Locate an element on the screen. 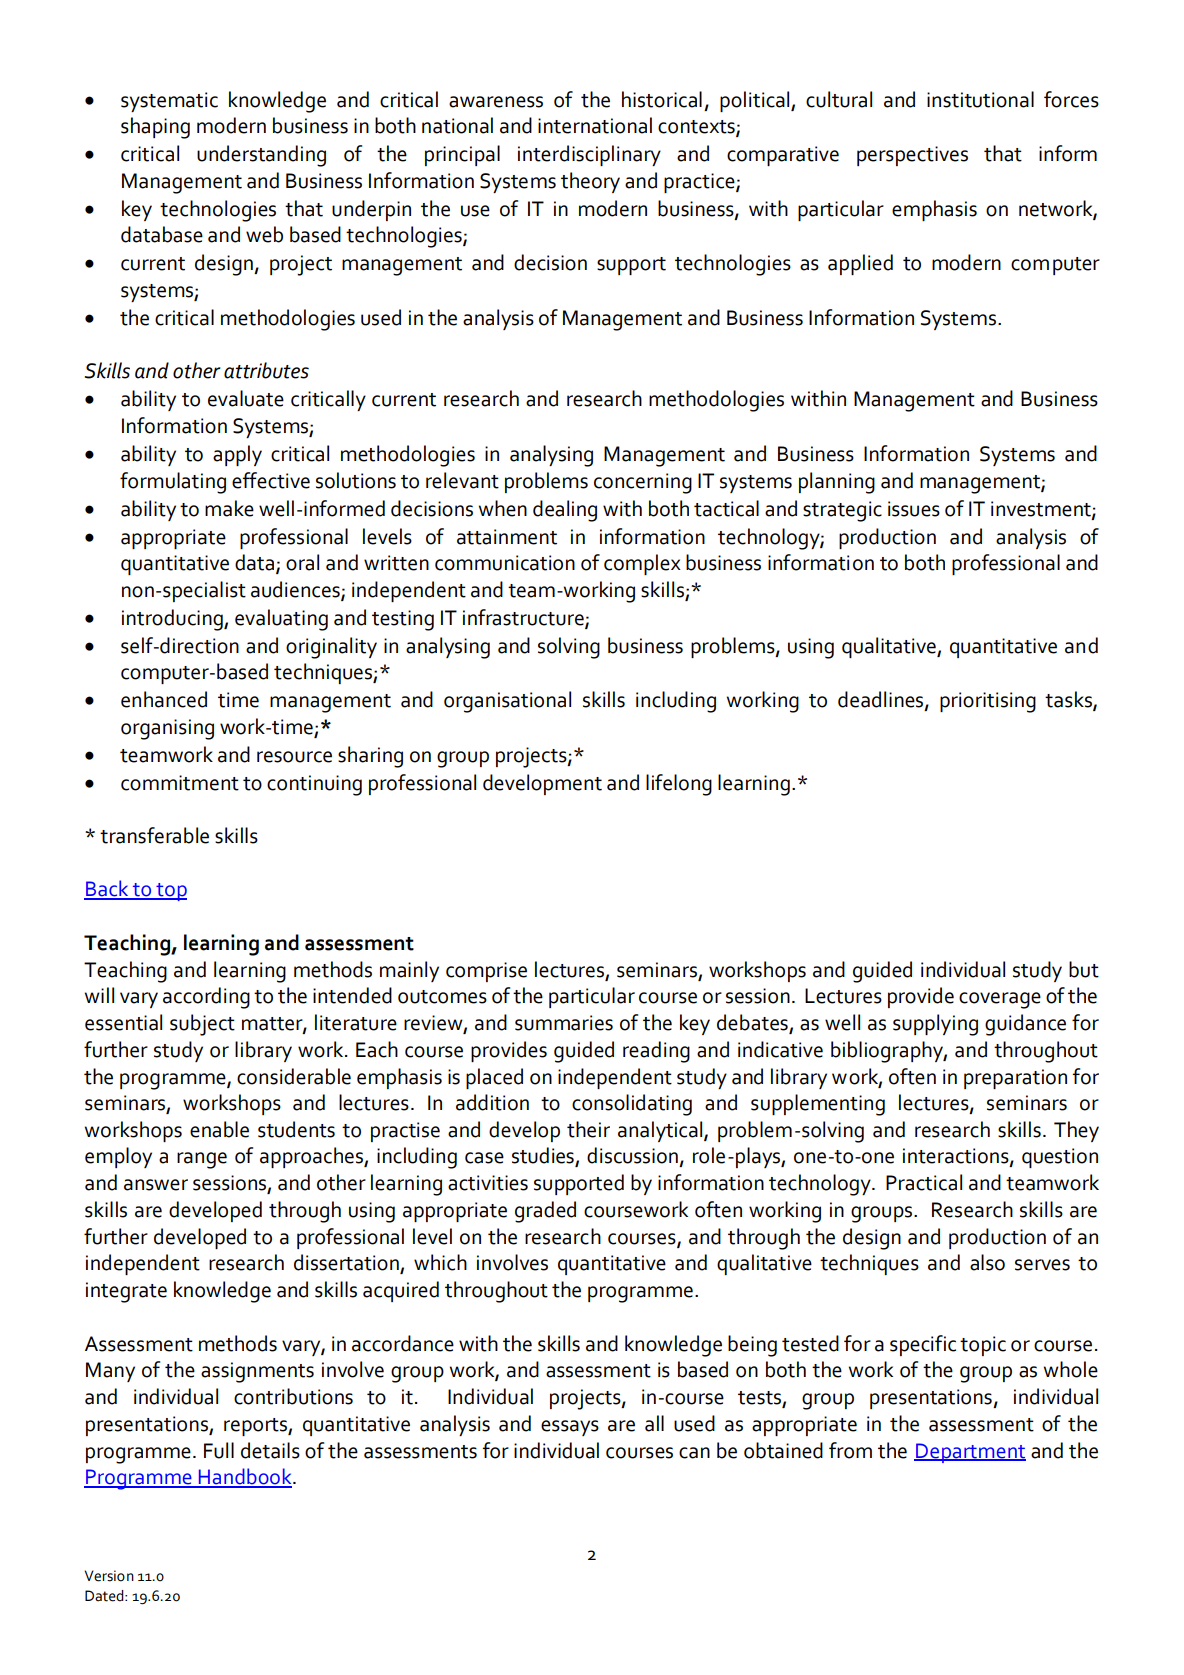 This screenshot has width=1184, height=1675. perspectives is located at coordinates (912, 156).
